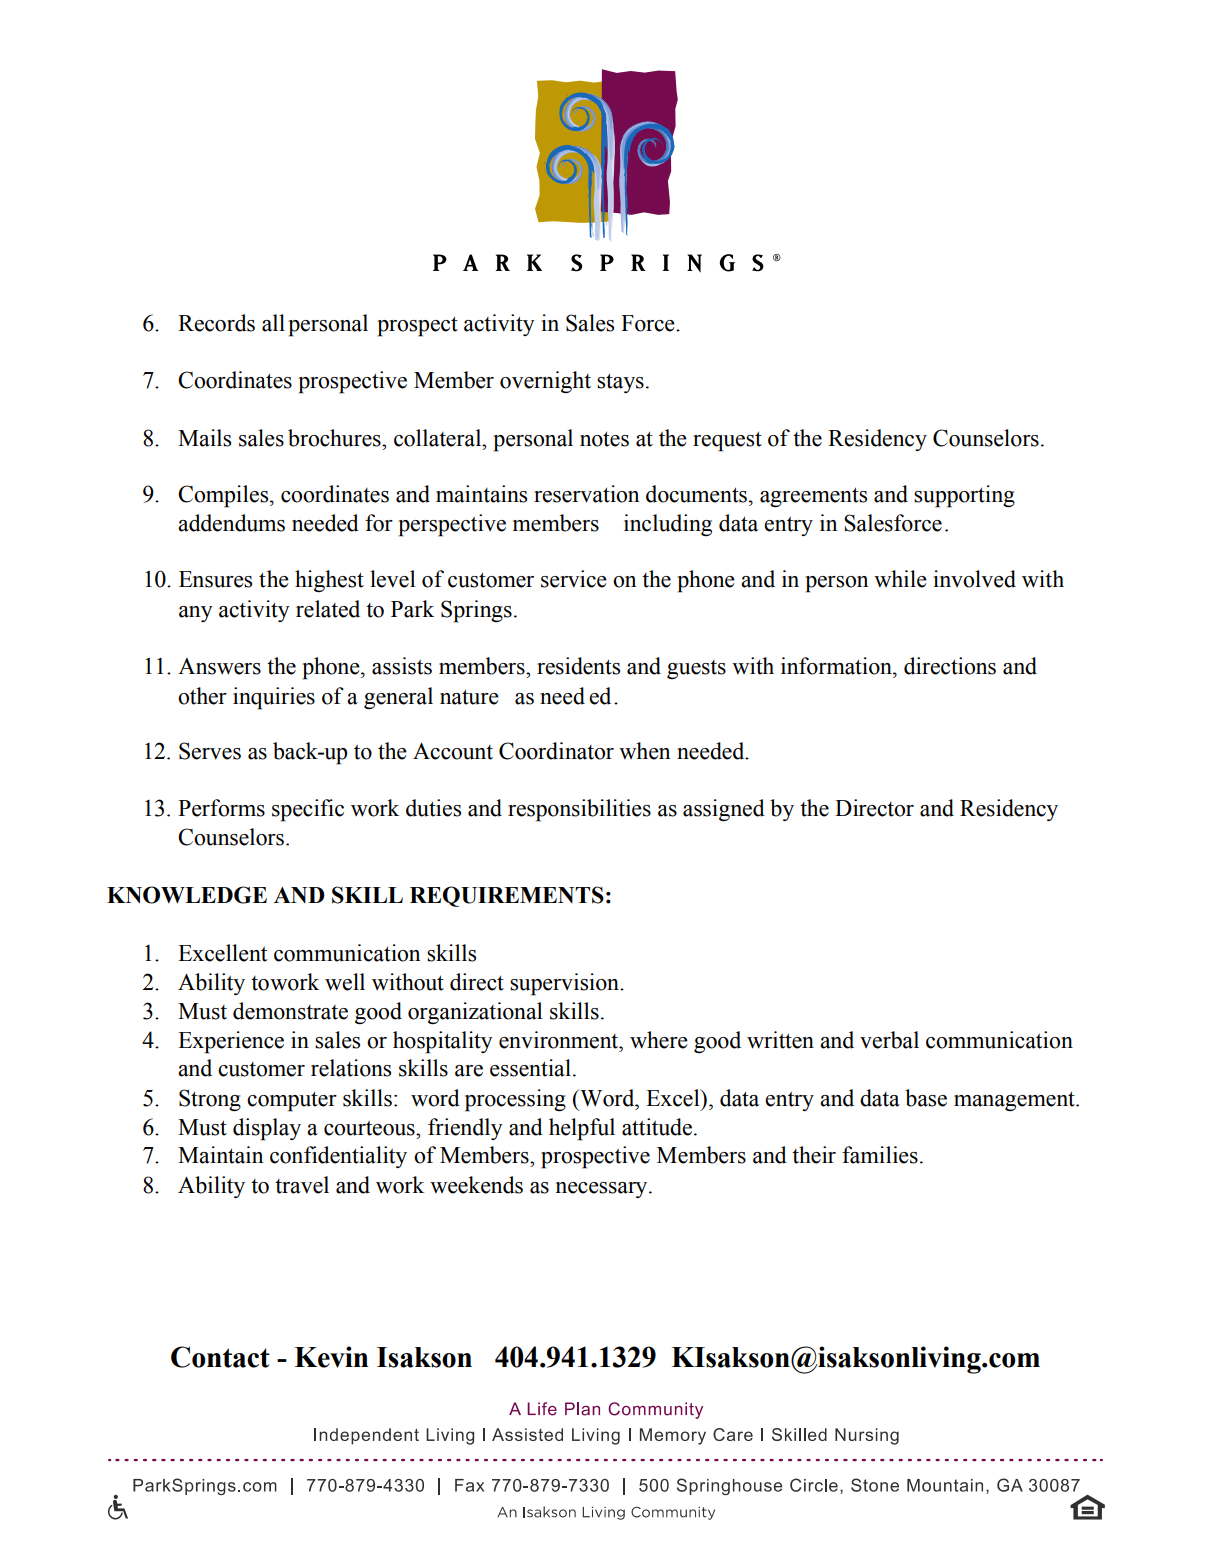 This image has width=1210, height=1566. Describe the element at coordinates (964, 496) in the image. I see `supporting` at that location.
